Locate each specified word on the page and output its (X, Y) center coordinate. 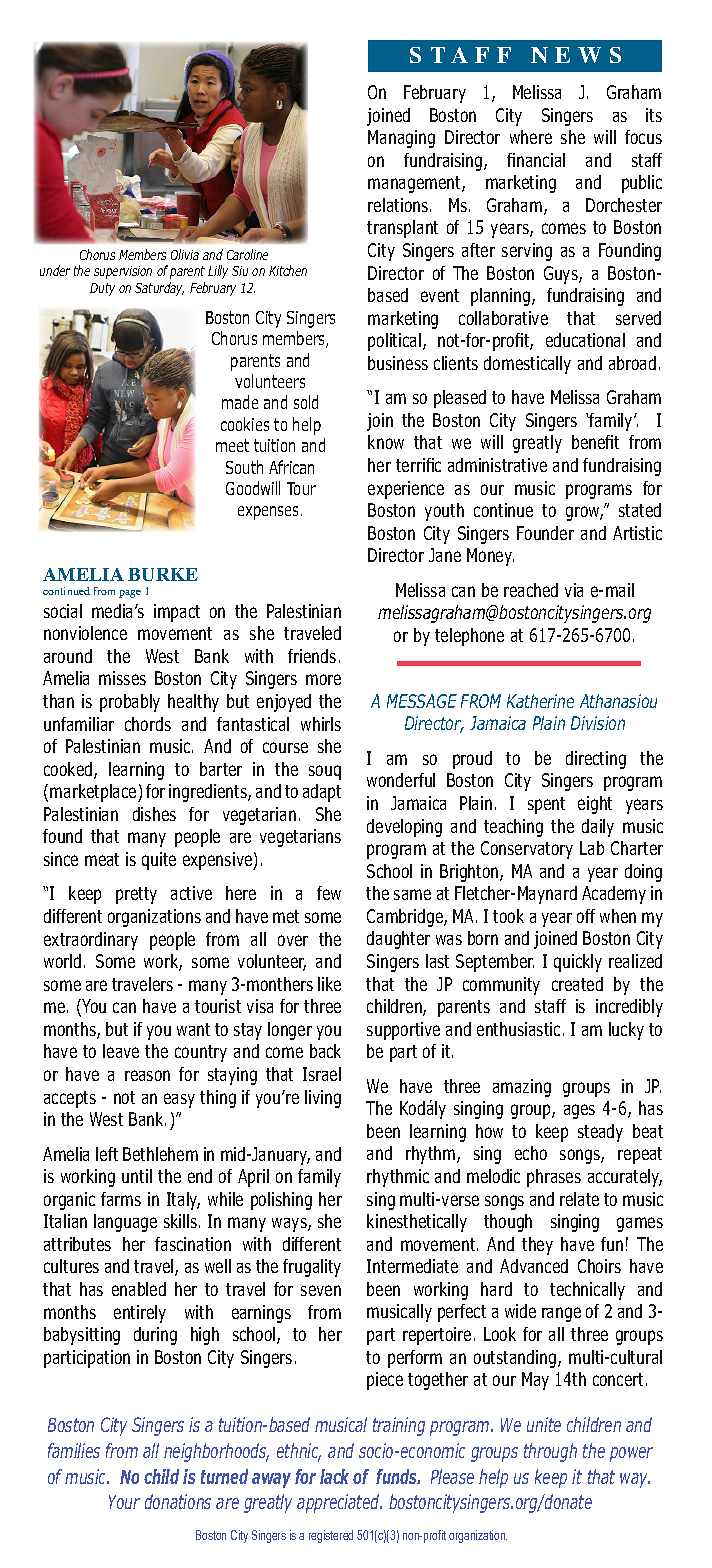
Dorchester (624, 205)
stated (640, 510)
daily (598, 828)
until (137, 1176)
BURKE (163, 574)
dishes (154, 814)
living (323, 1099)
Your (124, 1502)
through (550, 1452)
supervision (123, 272)
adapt (322, 793)
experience (406, 490)
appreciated (339, 1503)
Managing (401, 139)
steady (600, 1133)
